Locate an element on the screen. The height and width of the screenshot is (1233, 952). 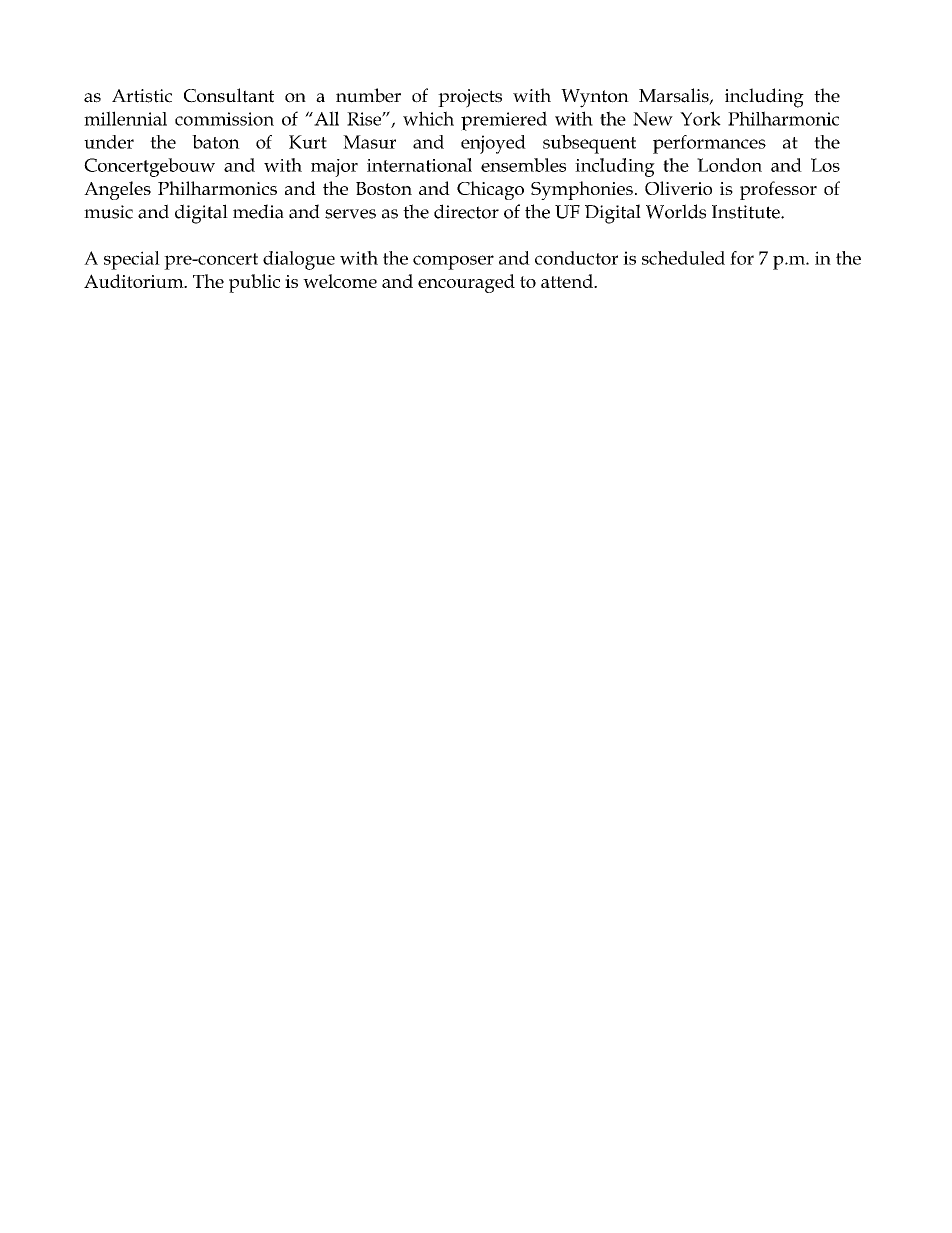
Angeles is located at coordinates (117, 190).
